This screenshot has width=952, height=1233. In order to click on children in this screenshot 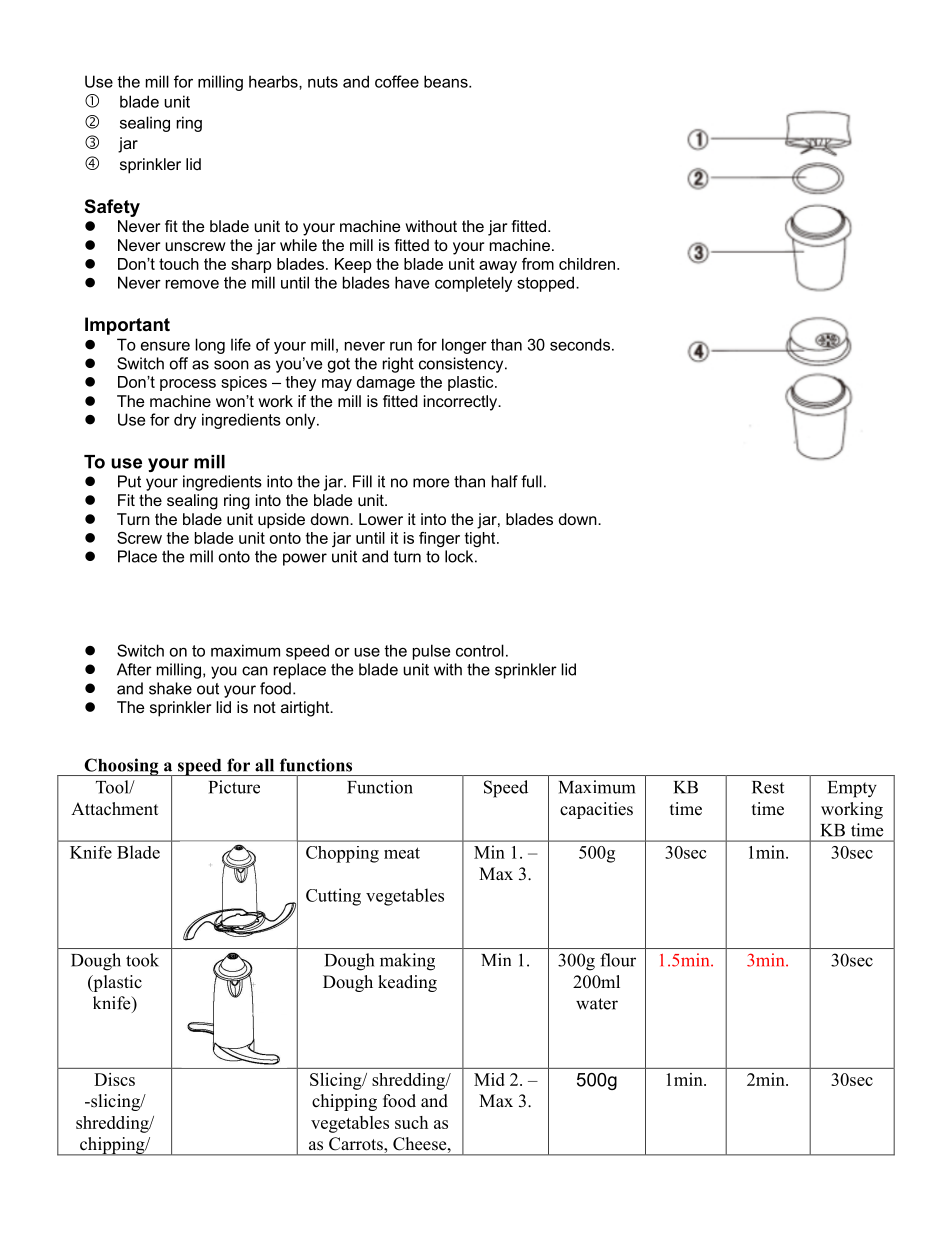, I will do `click(587, 264)`.
